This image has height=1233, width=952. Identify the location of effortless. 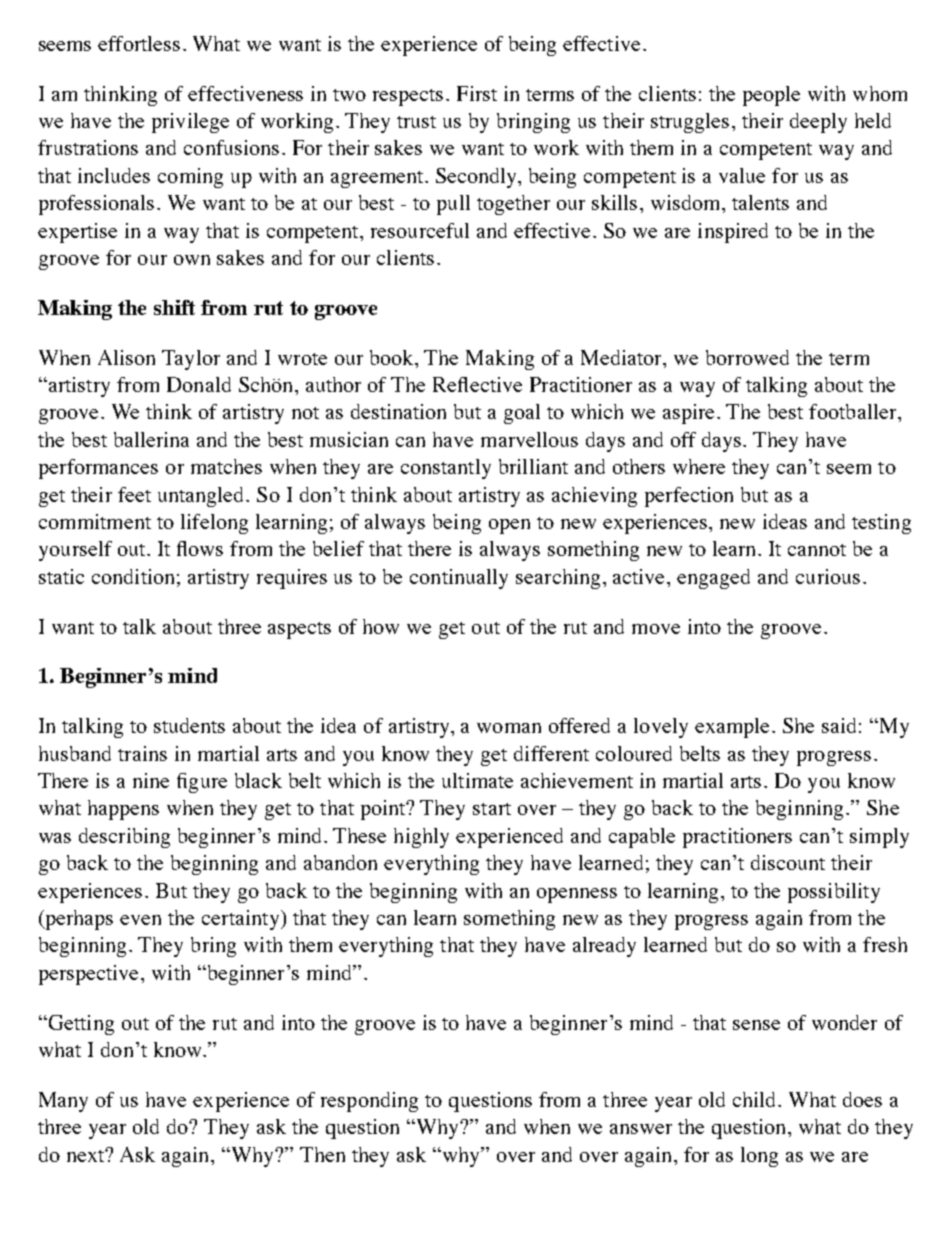
(139, 43).
